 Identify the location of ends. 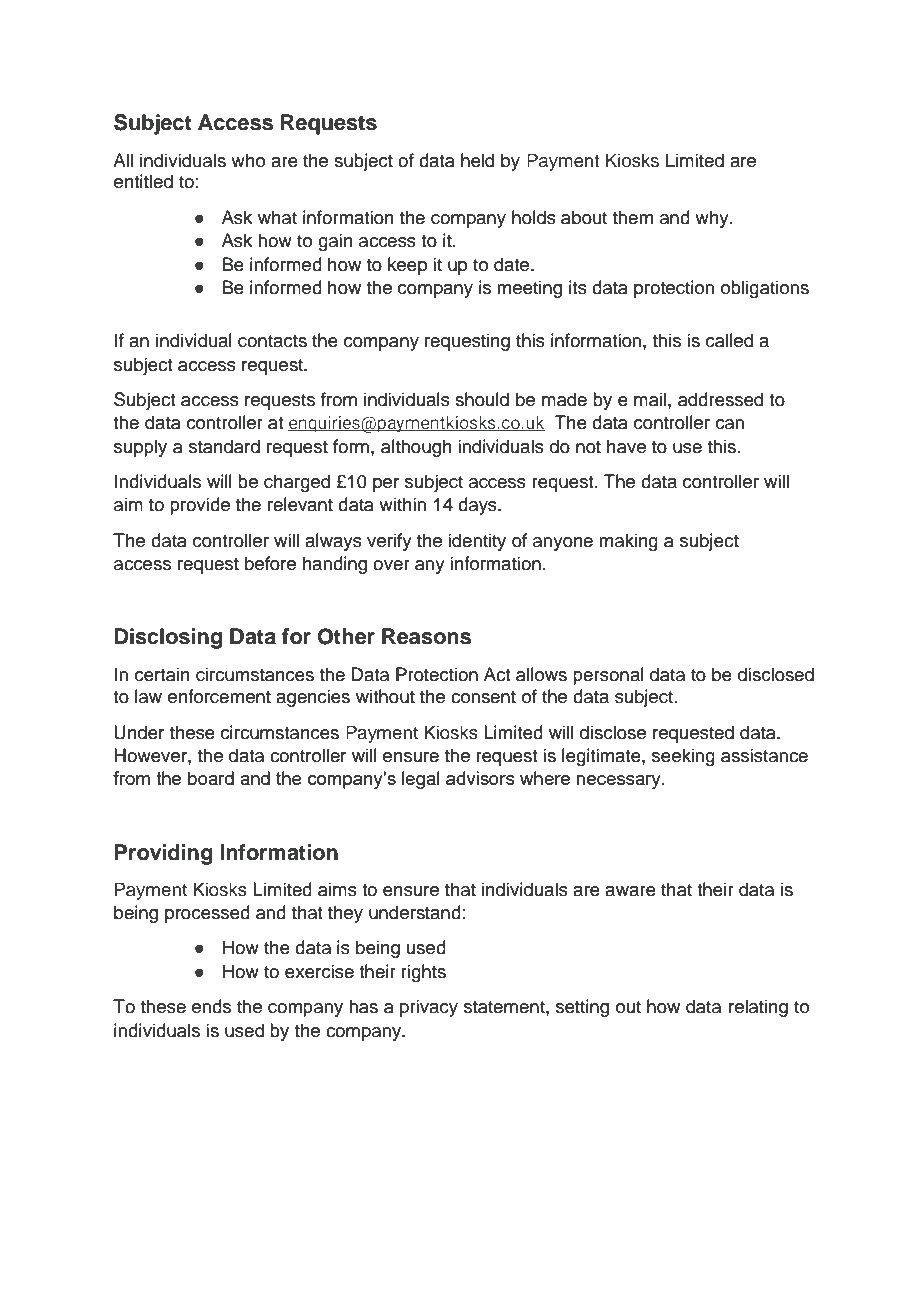
(211, 1006).
